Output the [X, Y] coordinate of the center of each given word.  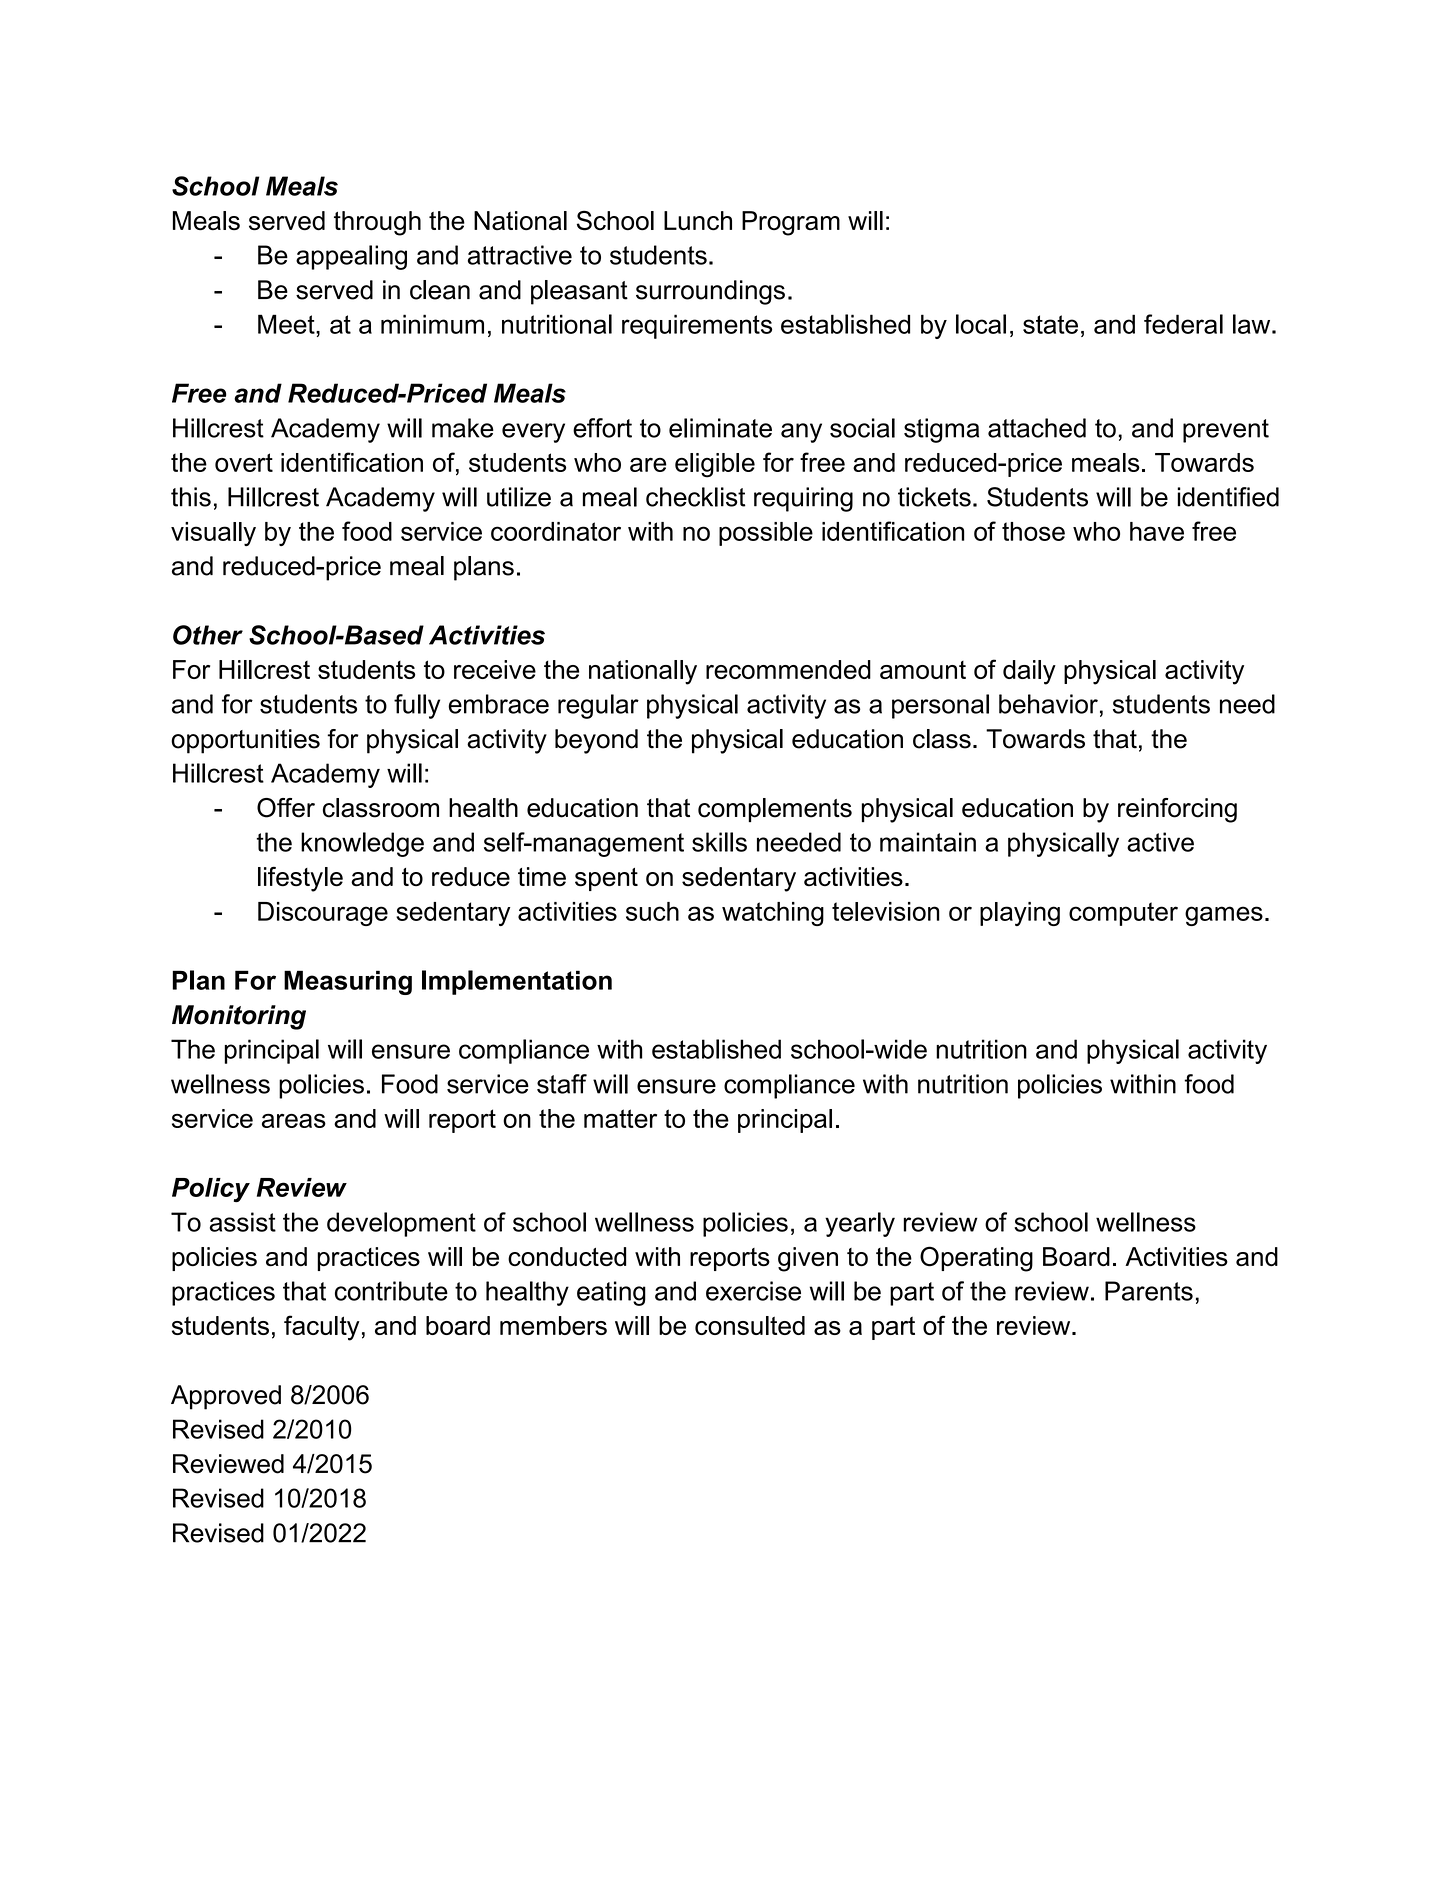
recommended [788, 669]
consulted [750, 1325]
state [1050, 324]
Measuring [348, 982]
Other [208, 635]
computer [1123, 914]
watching [773, 914]
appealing [351, 257]
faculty [322, 1328]
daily [1029, 672]
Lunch [698, 221]
